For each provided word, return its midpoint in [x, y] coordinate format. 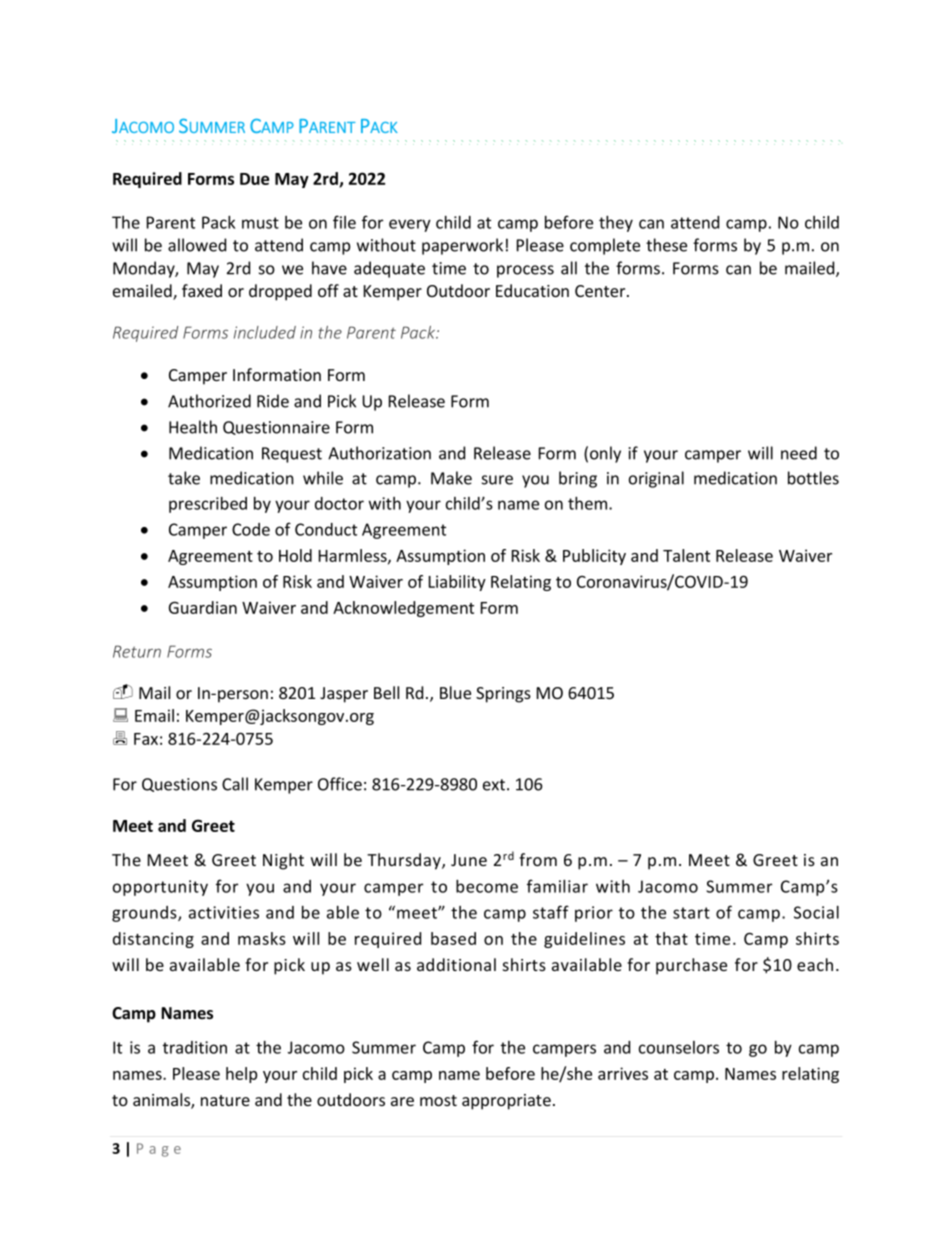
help [241, 1075]
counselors [679, 1047]
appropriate [506, 1102]
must [260, 223]
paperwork [462, 246]
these [666, 245]
